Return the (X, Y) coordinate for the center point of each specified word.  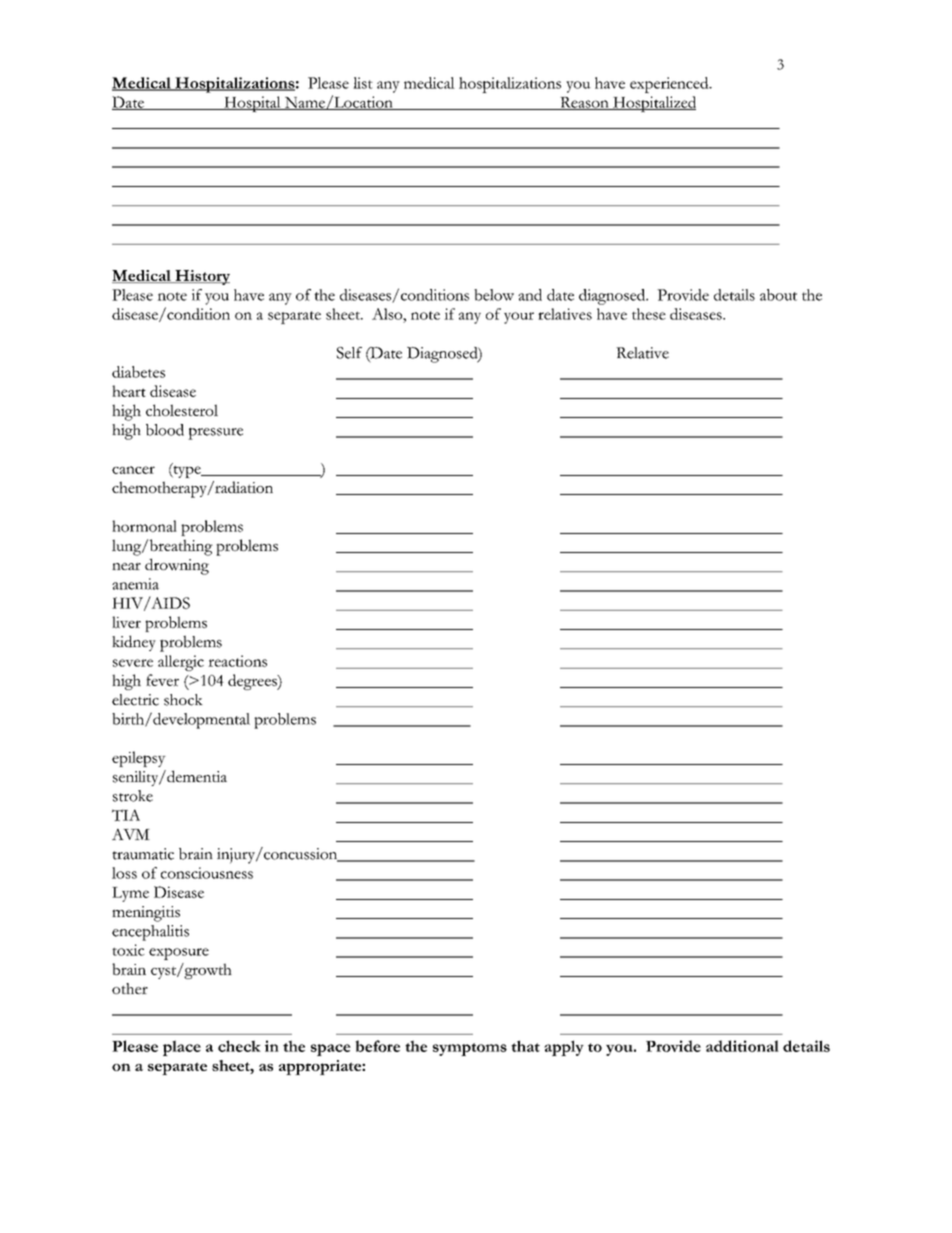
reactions (237, 661)
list (363, 83)
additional (742, 1046)
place (182, 1048)
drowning (177, 566)
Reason (584, 103)
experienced (670, 85)
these (649, 314)
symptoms (470, 1049)
